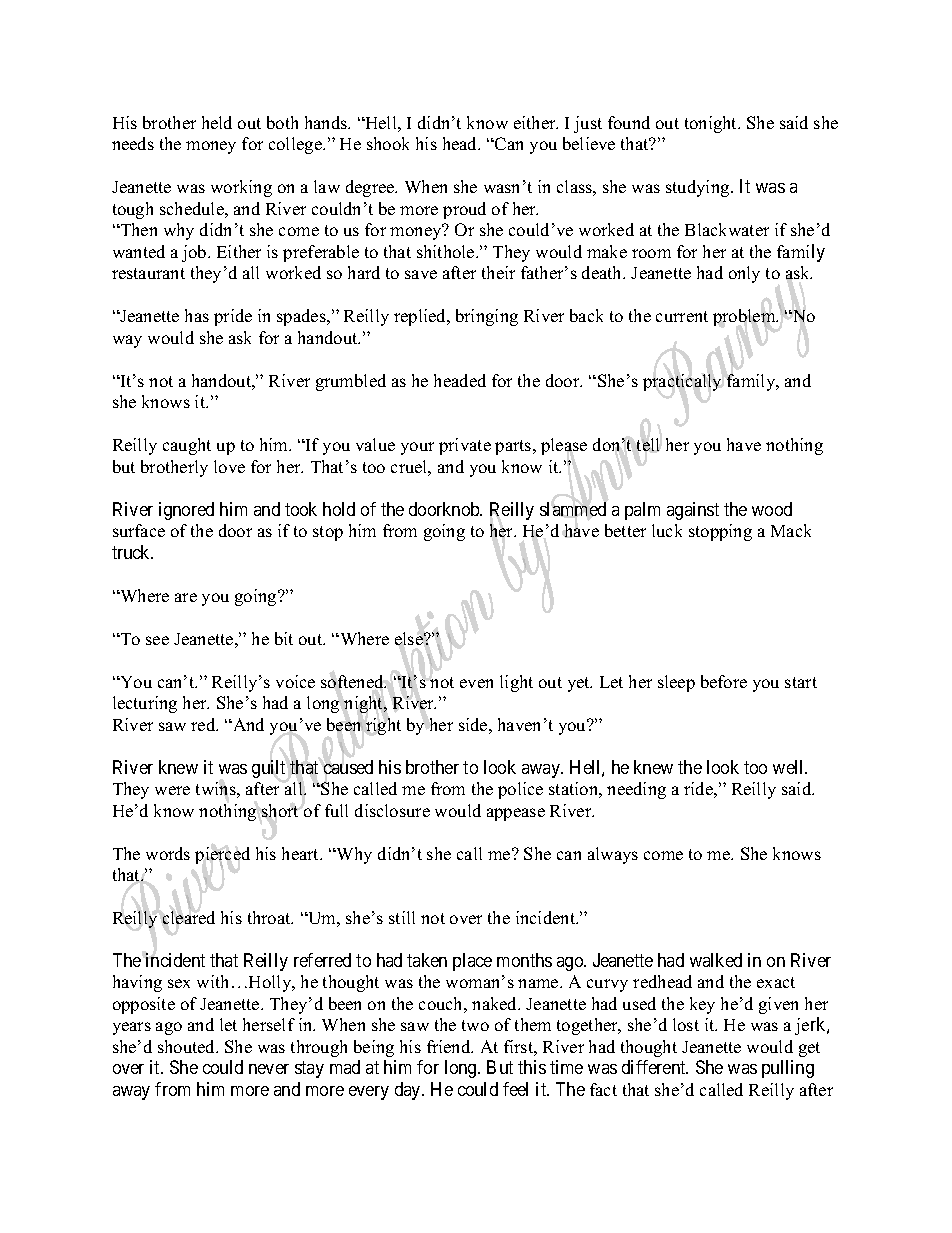 The image size is (952, 1233). I want to click on see, so click(157, 640).
